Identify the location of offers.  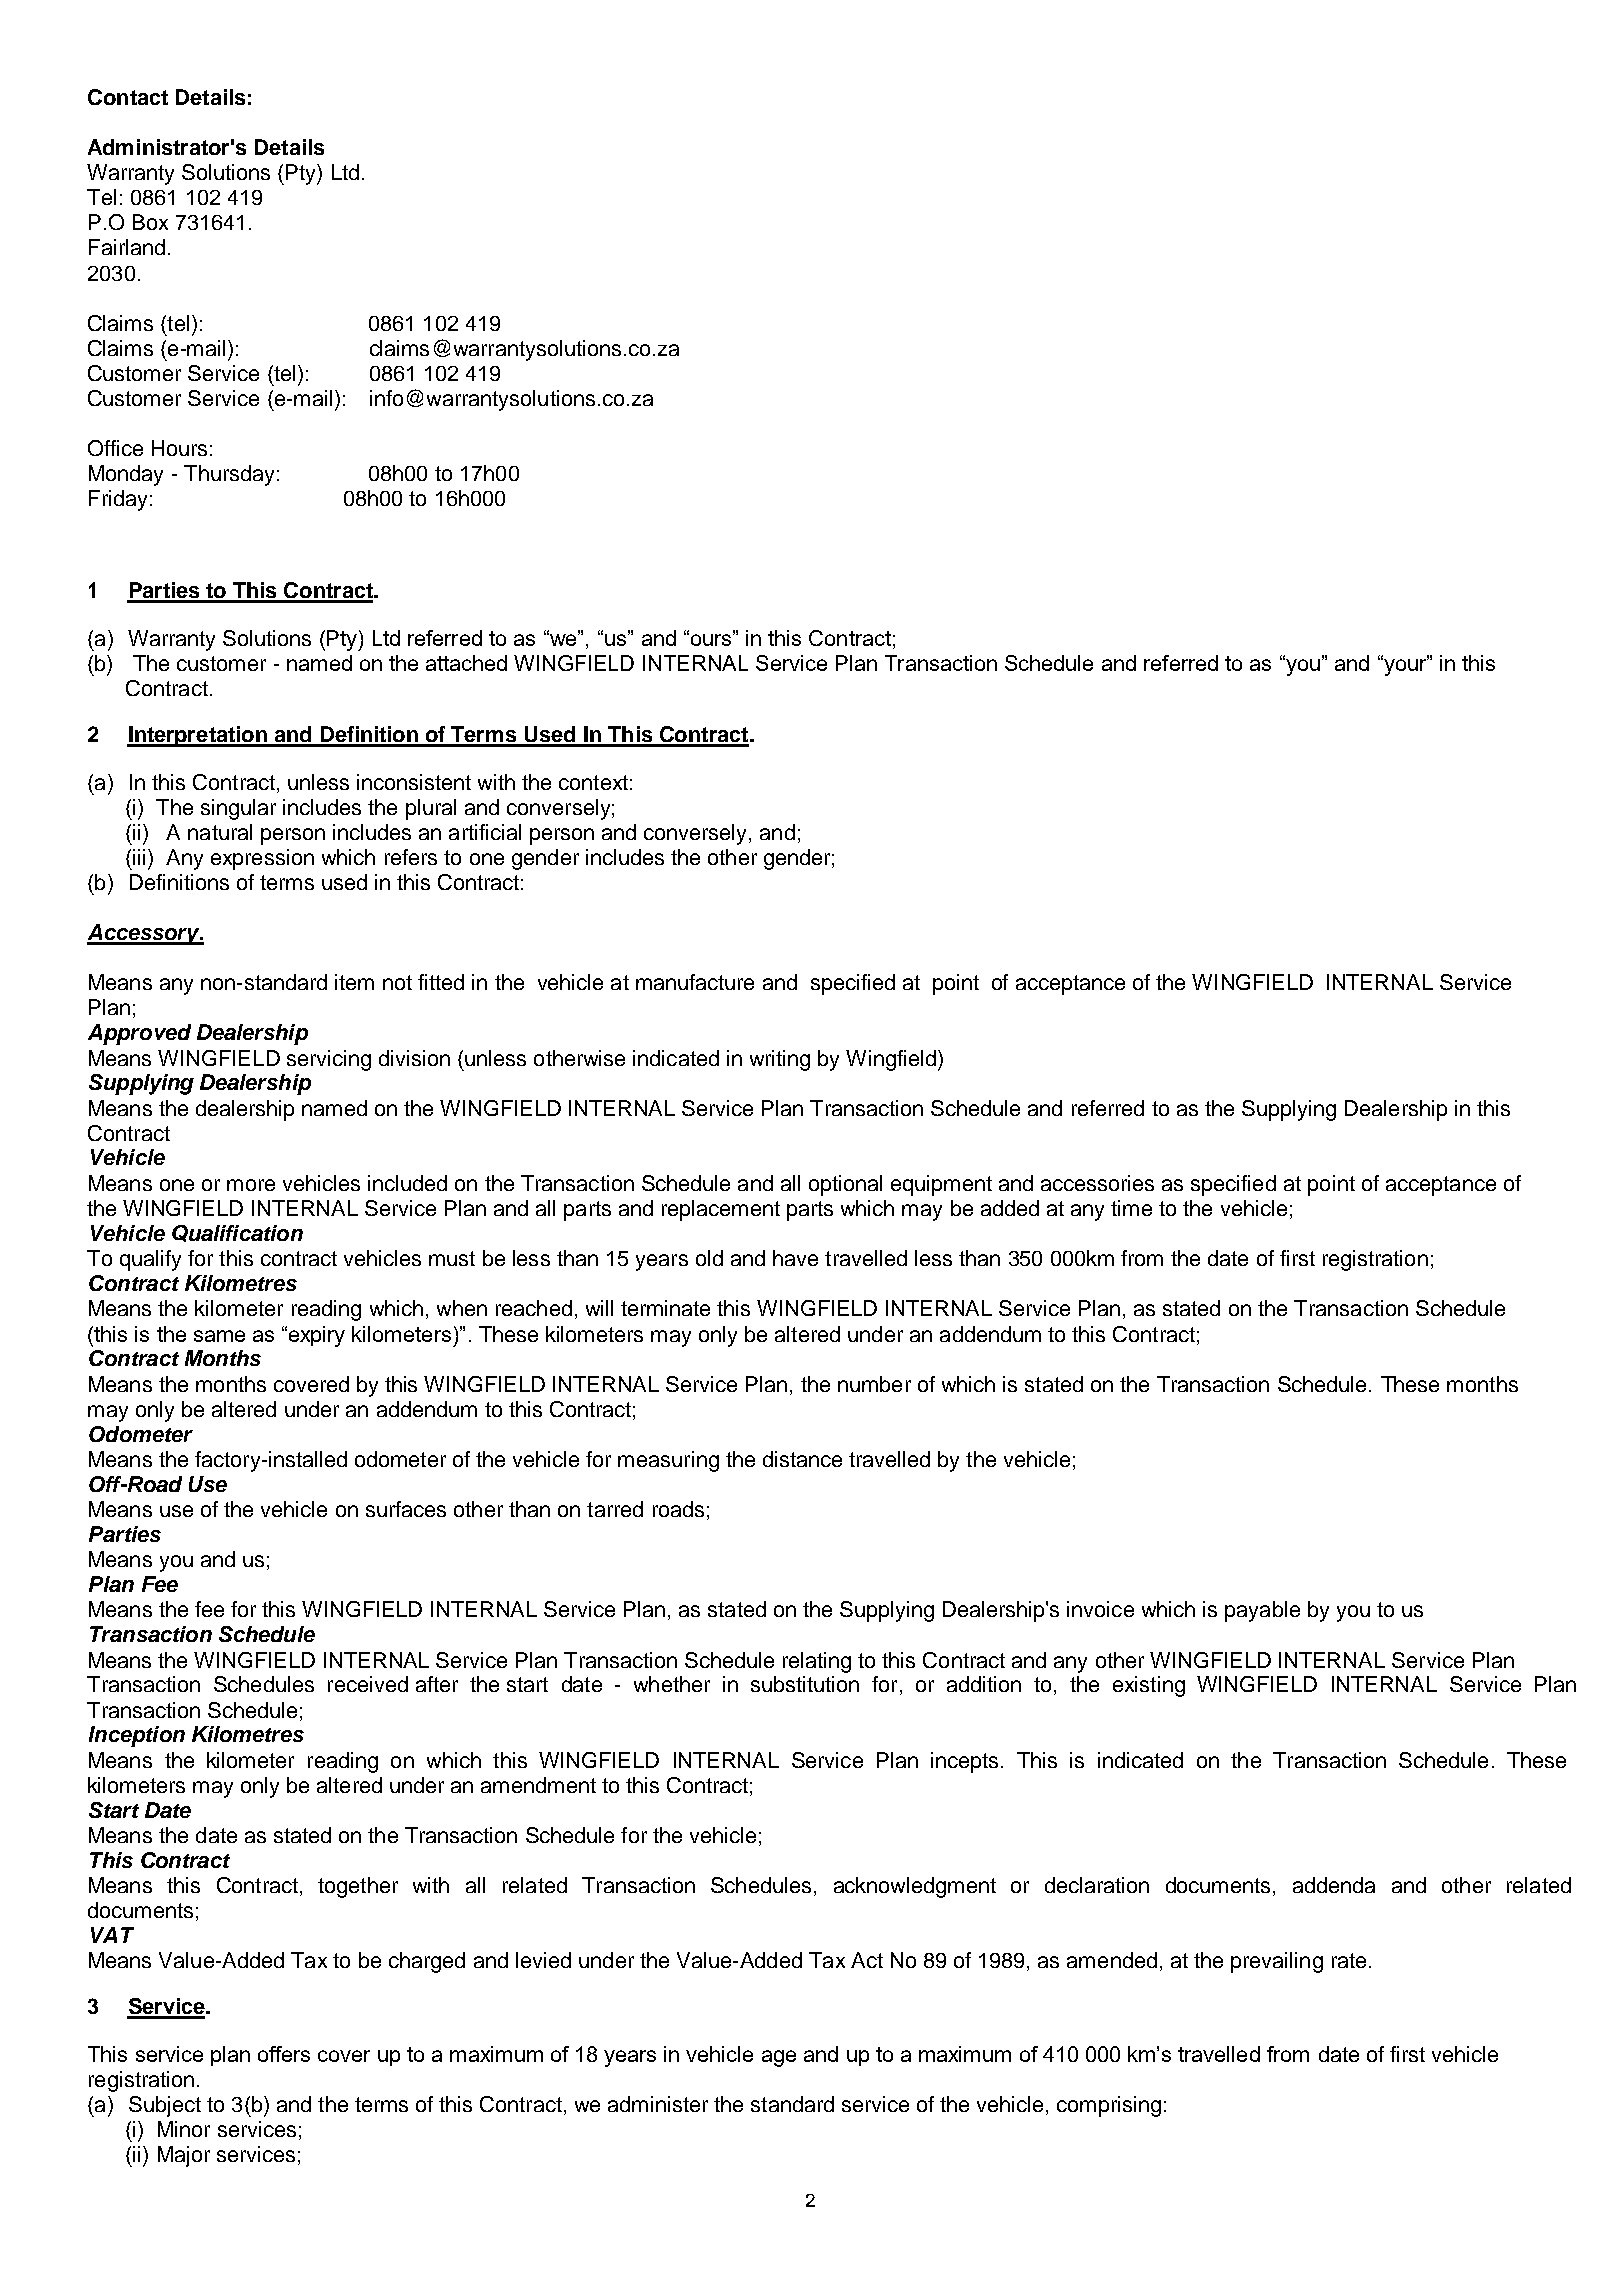
(284, 2054).
